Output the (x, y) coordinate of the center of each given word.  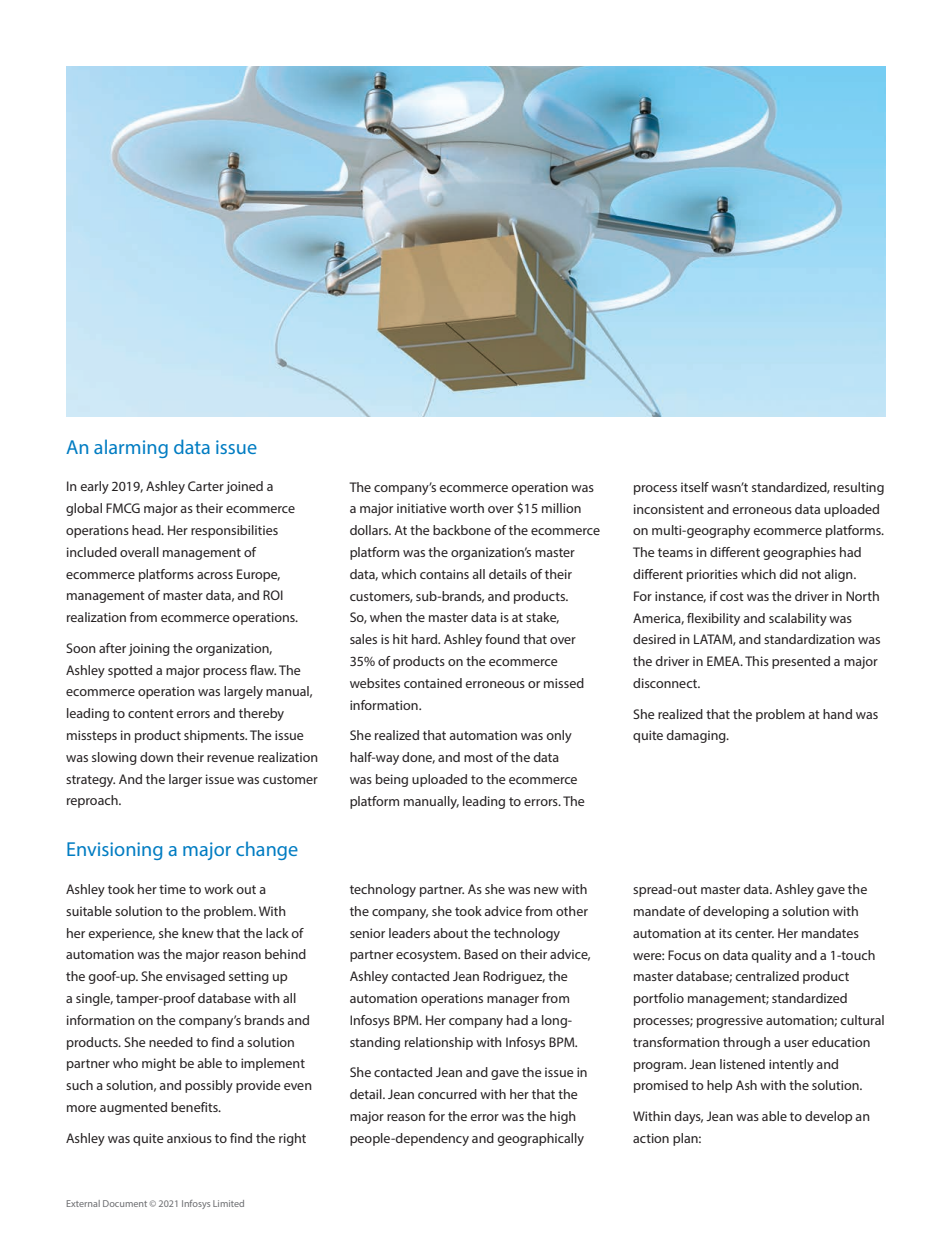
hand (837, 714)
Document (125, 1203)
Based (481, 954)
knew (198, 933)
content (151, 713)
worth (467, 508)
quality (771, 956)
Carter (206, 486)
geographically (540, 1139)
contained (433, 683)
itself (695, 487)
